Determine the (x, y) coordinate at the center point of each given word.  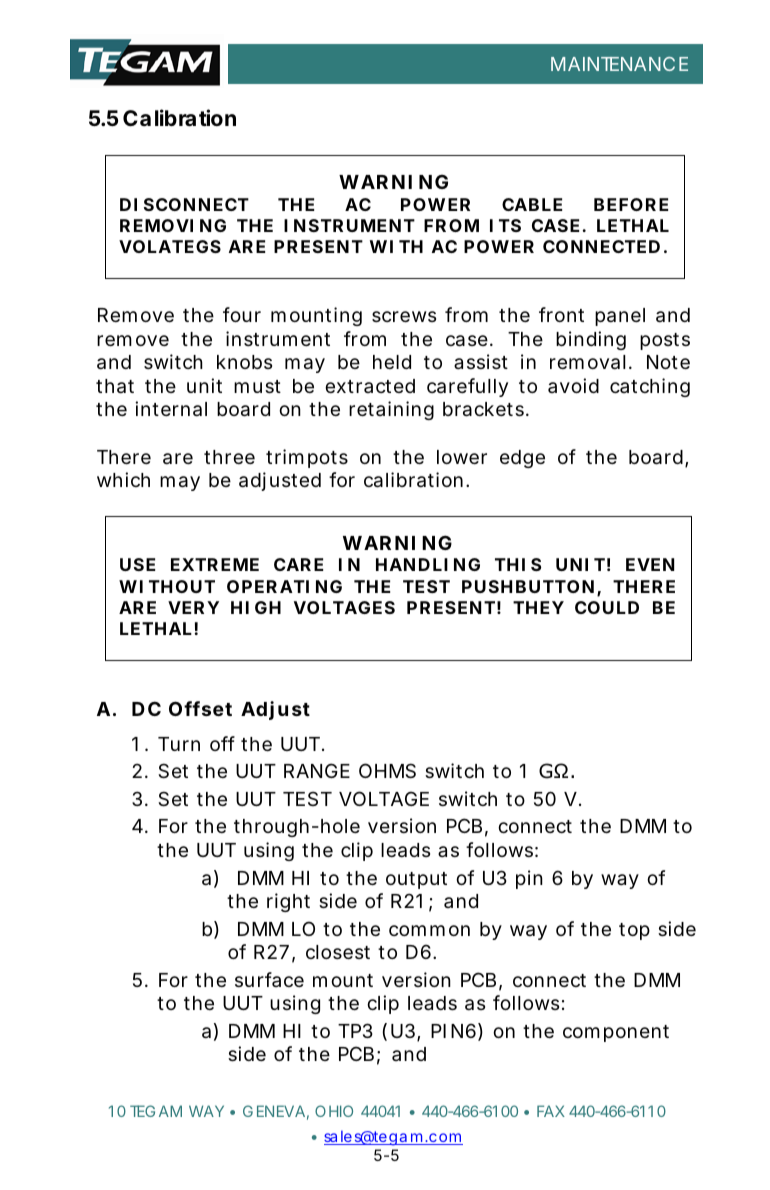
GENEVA (274, 1111)
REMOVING (173, 225)
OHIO (334, 1111)
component (616, 1033)
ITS (505, 225)
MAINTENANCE (619, 64)
